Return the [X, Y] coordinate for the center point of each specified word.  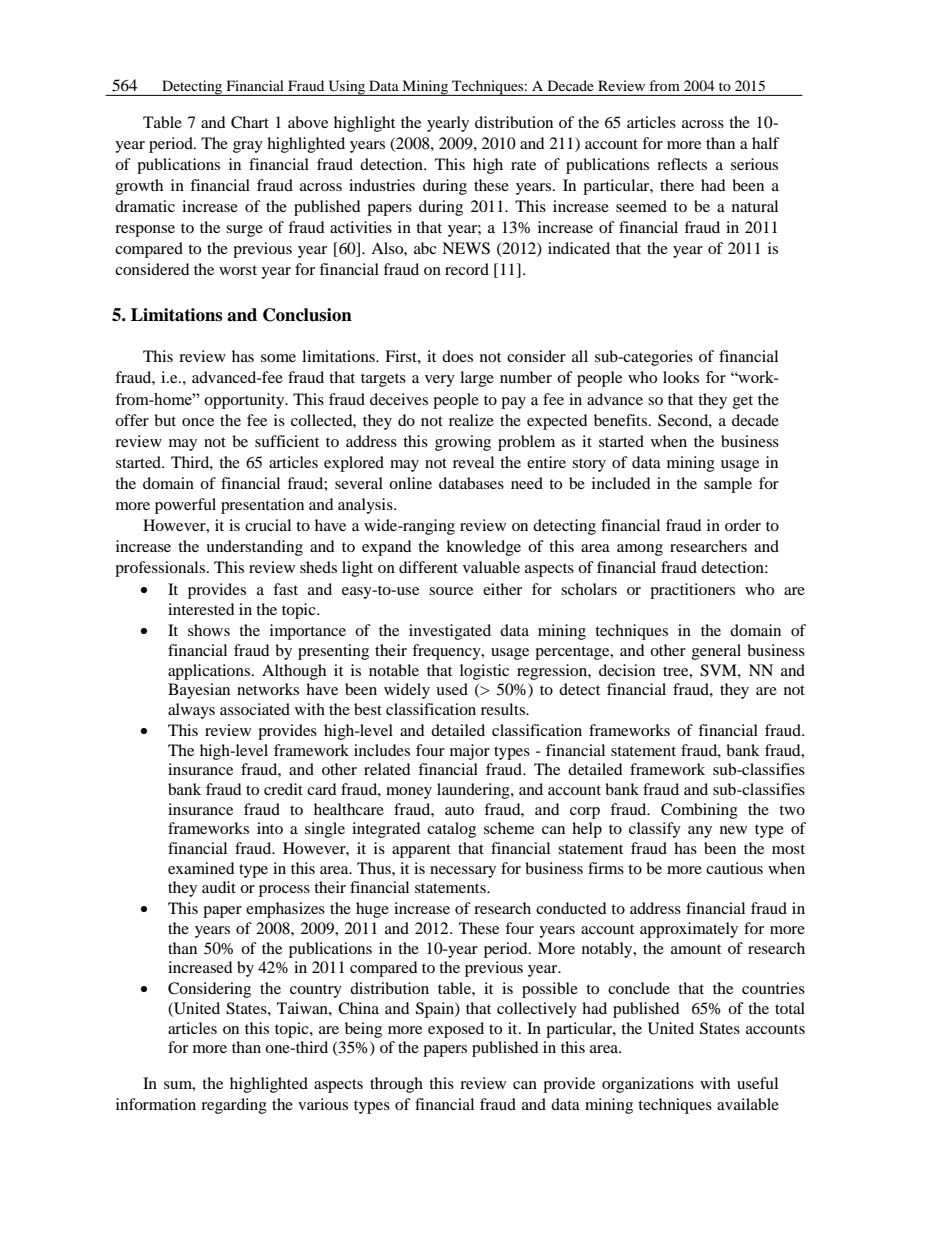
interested [201, 609]
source [451, 591]
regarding [234, 1106]
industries [382, 185]
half [766, 143]
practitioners [692, 591]
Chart [250, 122]
